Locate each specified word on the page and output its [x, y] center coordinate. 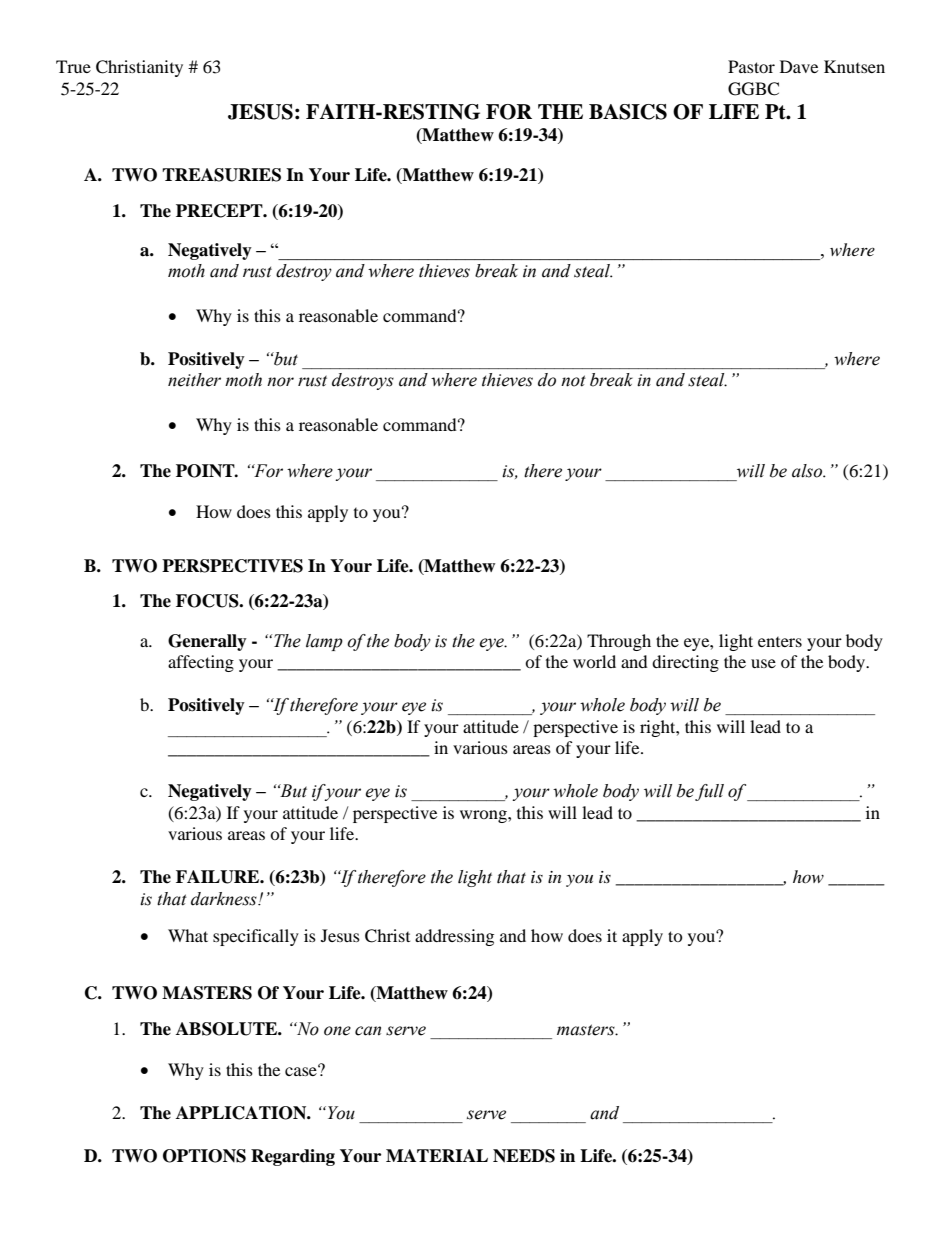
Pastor [751, 66]
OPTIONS [204, 1156]
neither [194, 380]
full [709, 792]
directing [685, 663]
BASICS [628, 112]
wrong [484, 816]
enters [780, 642]
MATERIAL [437, 1155]
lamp [324, 642]
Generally [207, 642]
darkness [225, 899]
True [73, 66]
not [573, 381]
